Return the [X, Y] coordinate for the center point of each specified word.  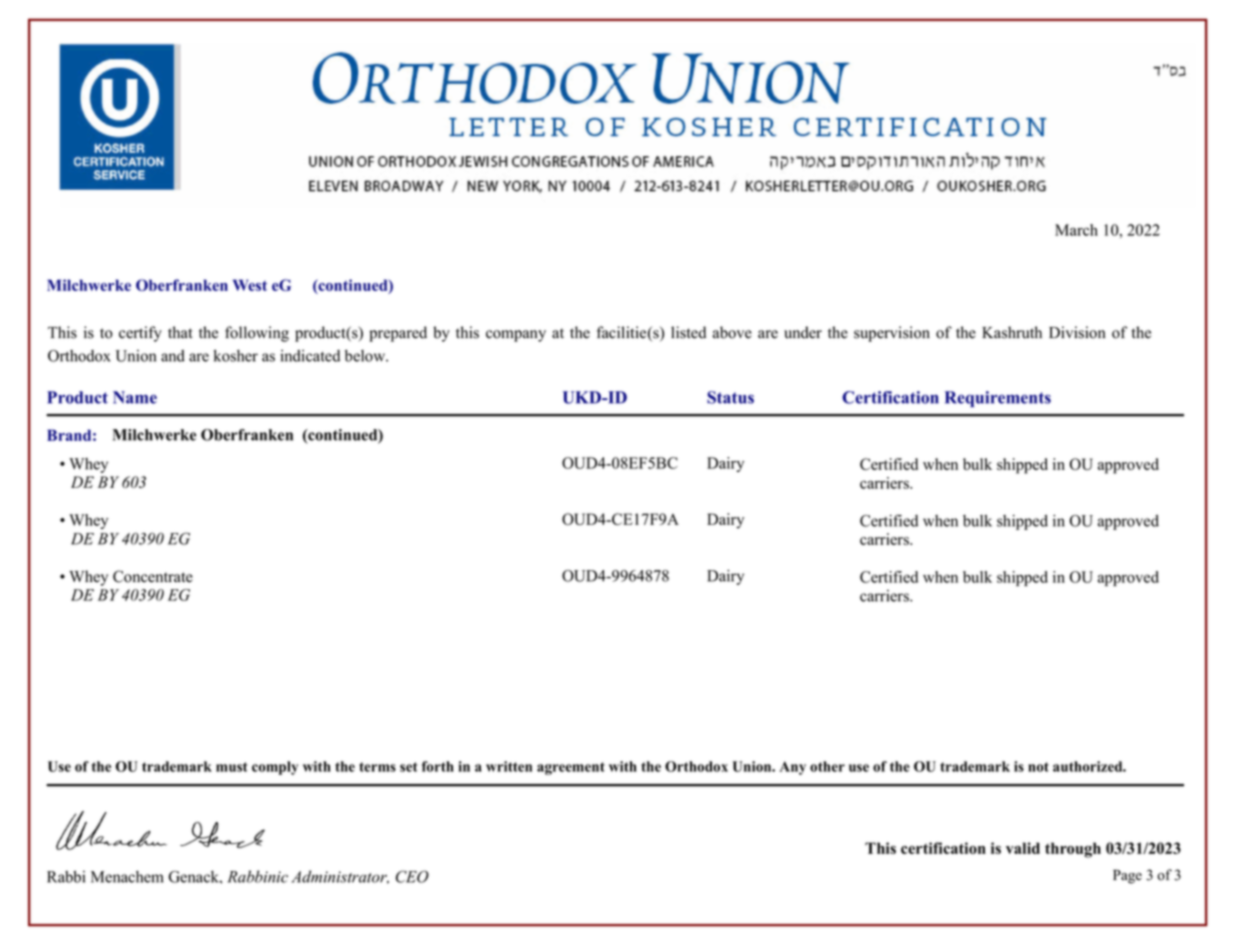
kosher [236, 356]
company [516, 336]
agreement [571, 768]
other [827, 766]
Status [730, 397]
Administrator [340, 877]
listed [688, 332]
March [1076, 230]
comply [275, 768]
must [232, 767]
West [250, 285]
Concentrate [153, 576]
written [509, 766]
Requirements [998, 399]
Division [1077, 332]
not [1038, 767]
